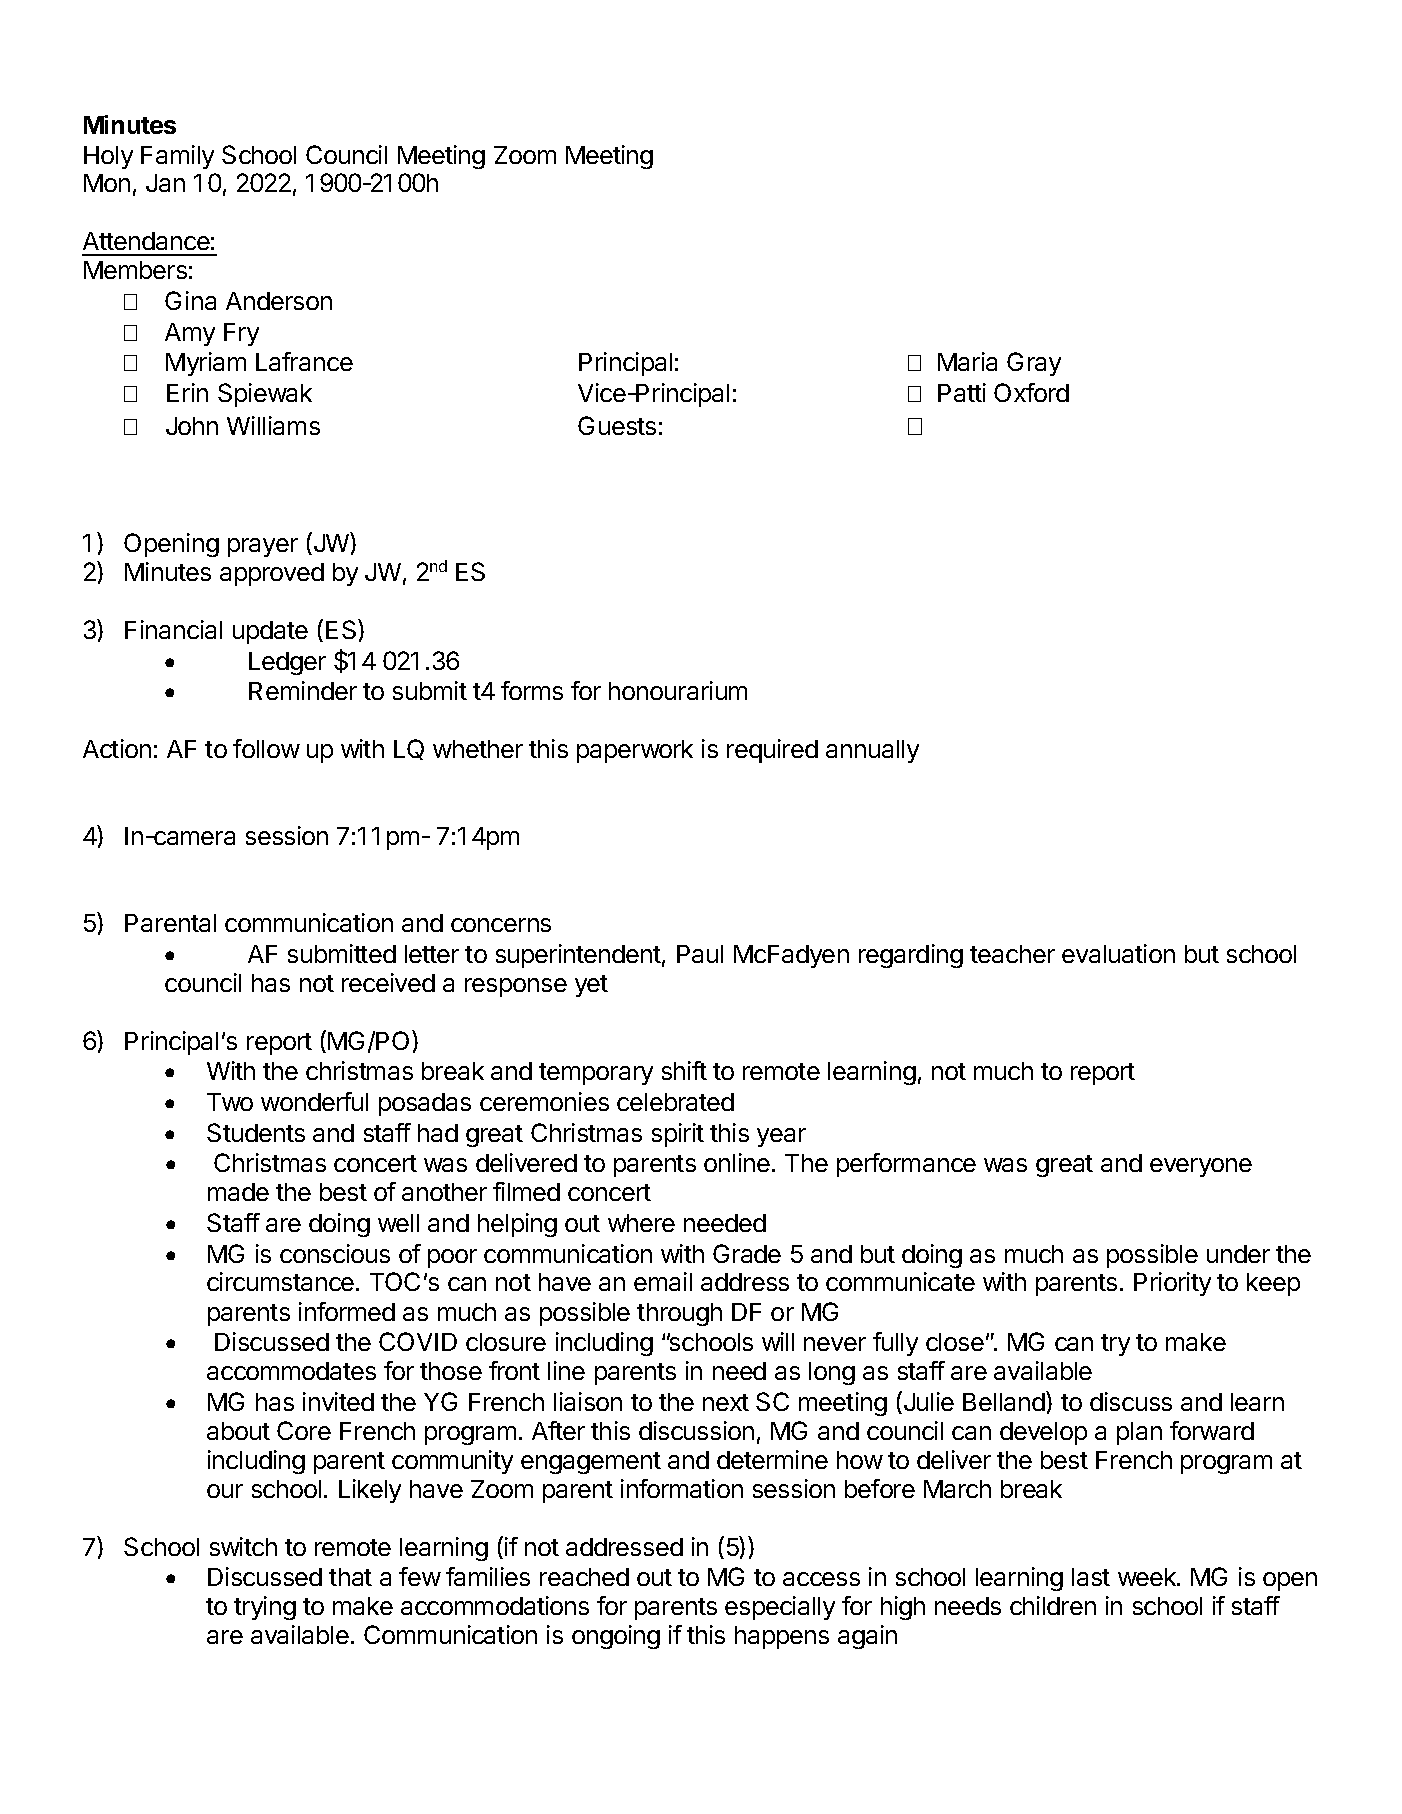 The width and height of the document is (1402, 1814). I want to click on especially, so click(780, 1608).
